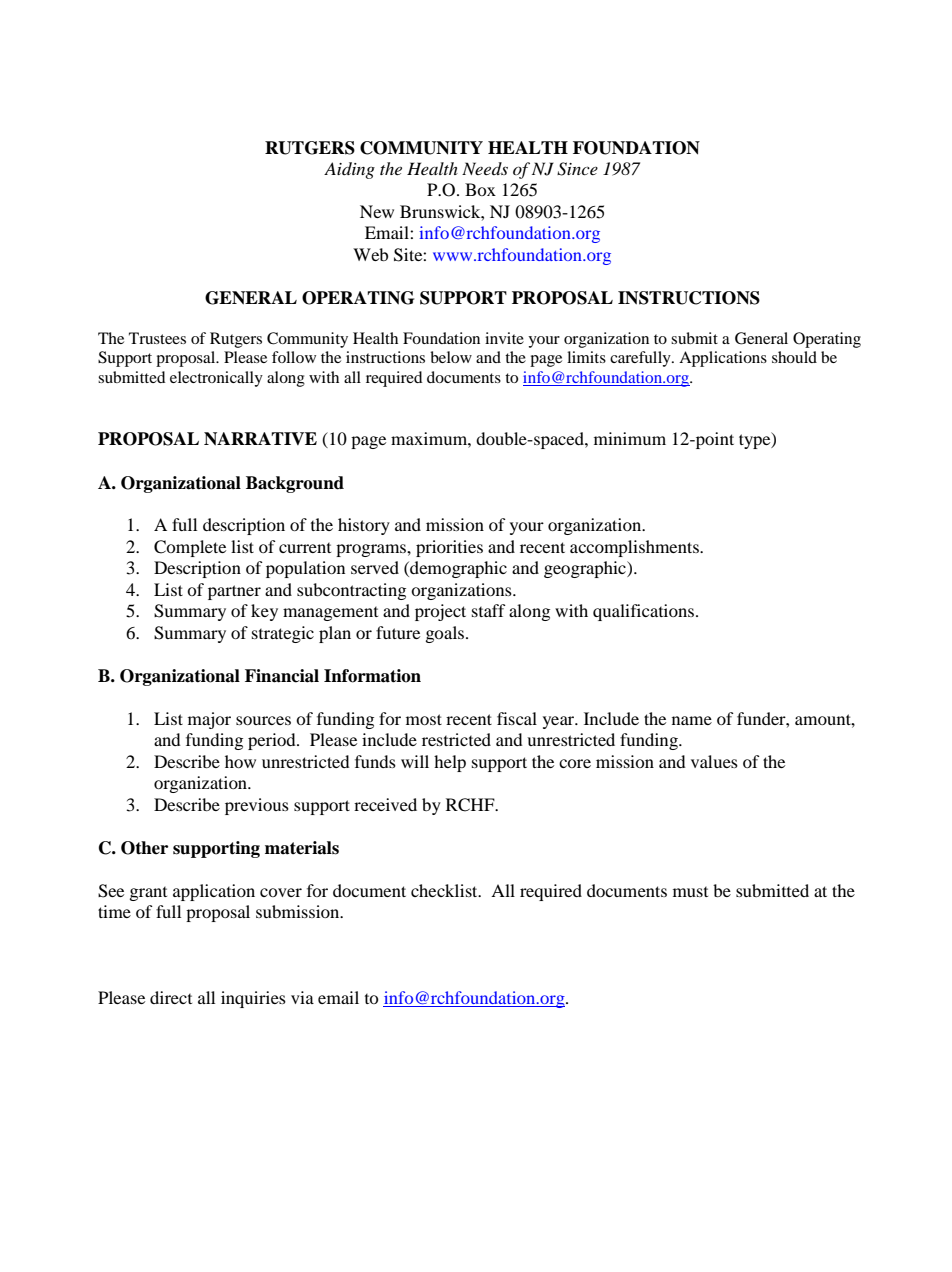 This screenshot has width=952, height=1272. Describe the element at coordinates (171, 997) in the screenshot. I see `direct` at that location.
